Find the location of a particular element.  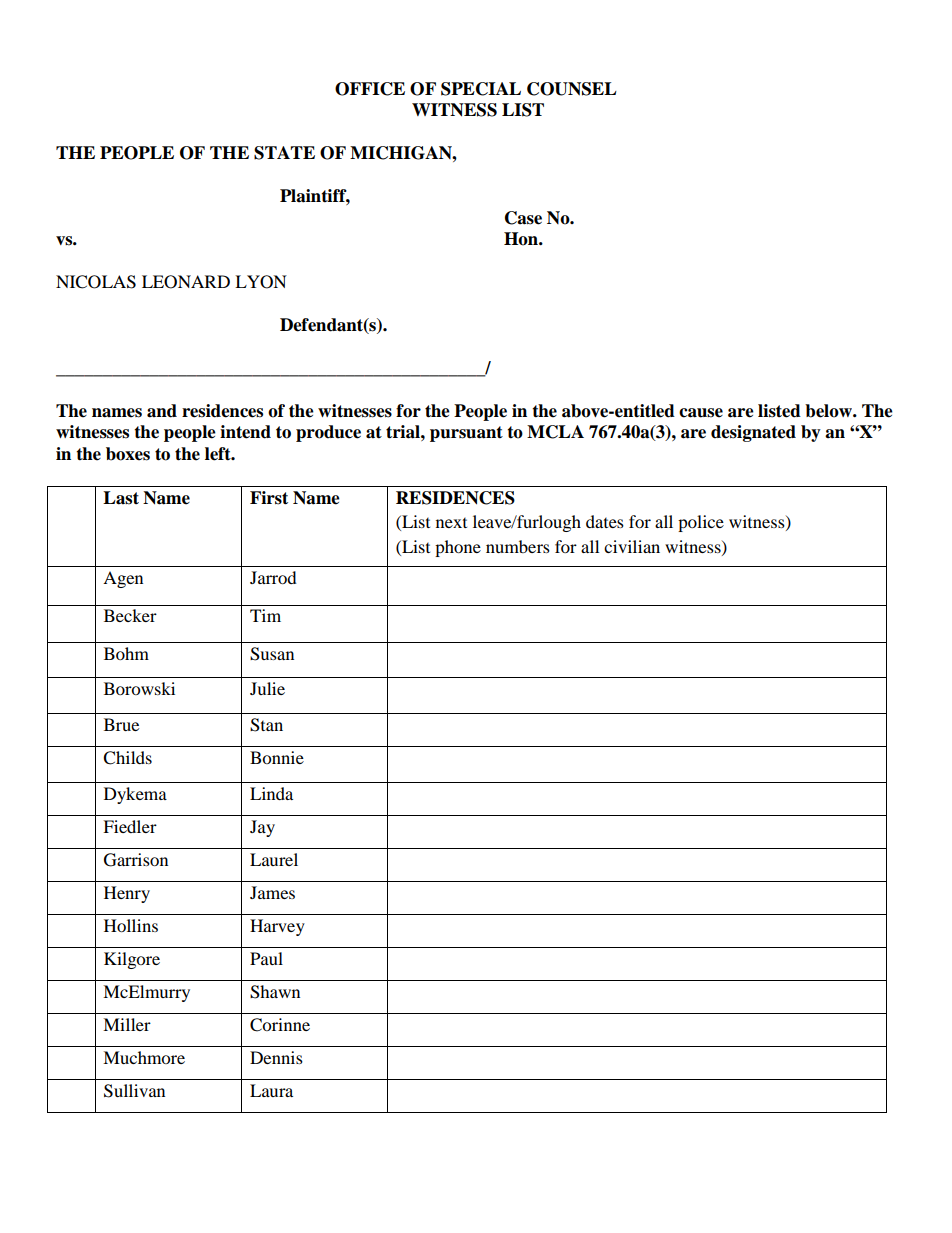

Corinne is located at coordinates (280, 1025).
